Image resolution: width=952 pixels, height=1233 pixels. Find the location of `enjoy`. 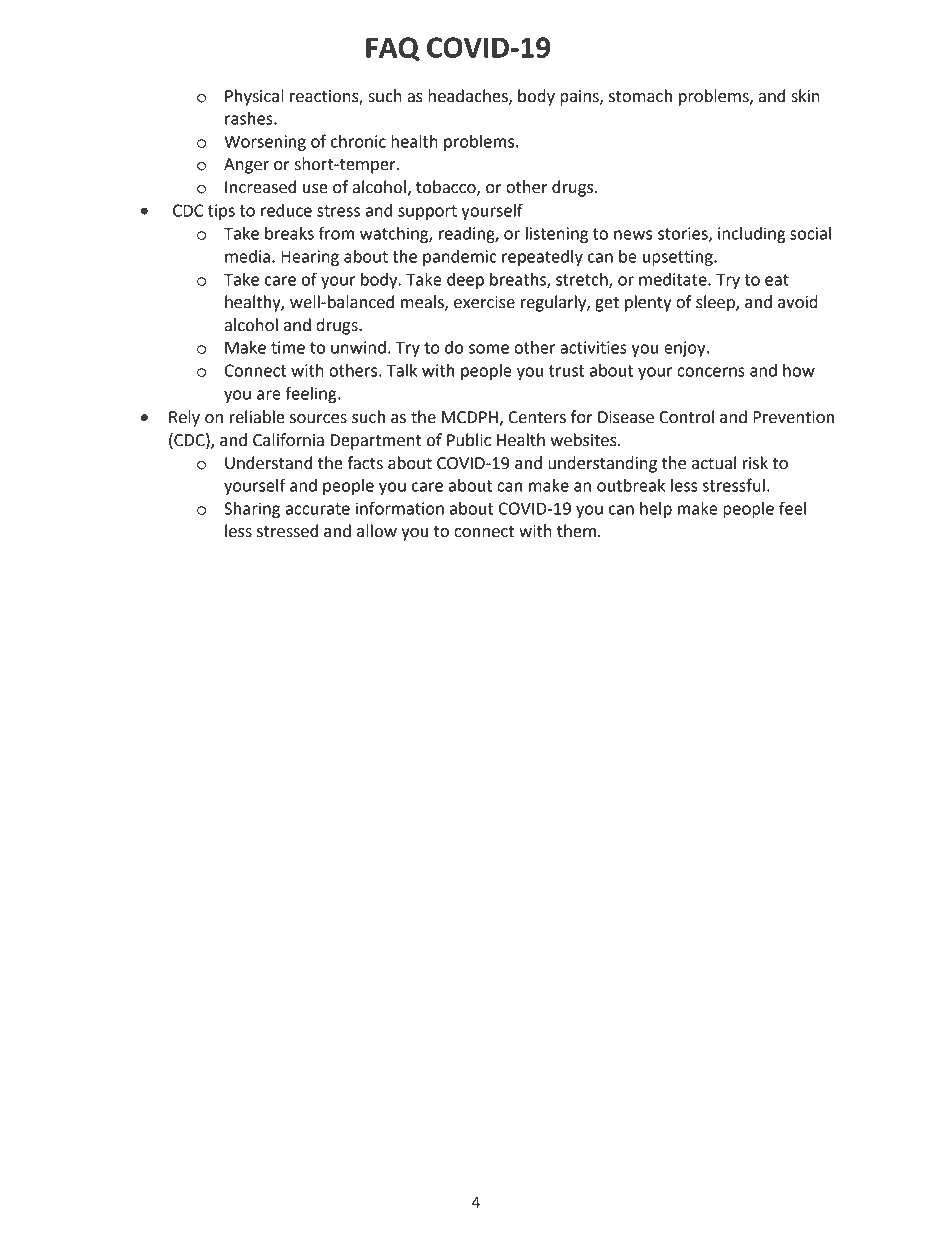

enjoy is located at coordinates (686, 349).
